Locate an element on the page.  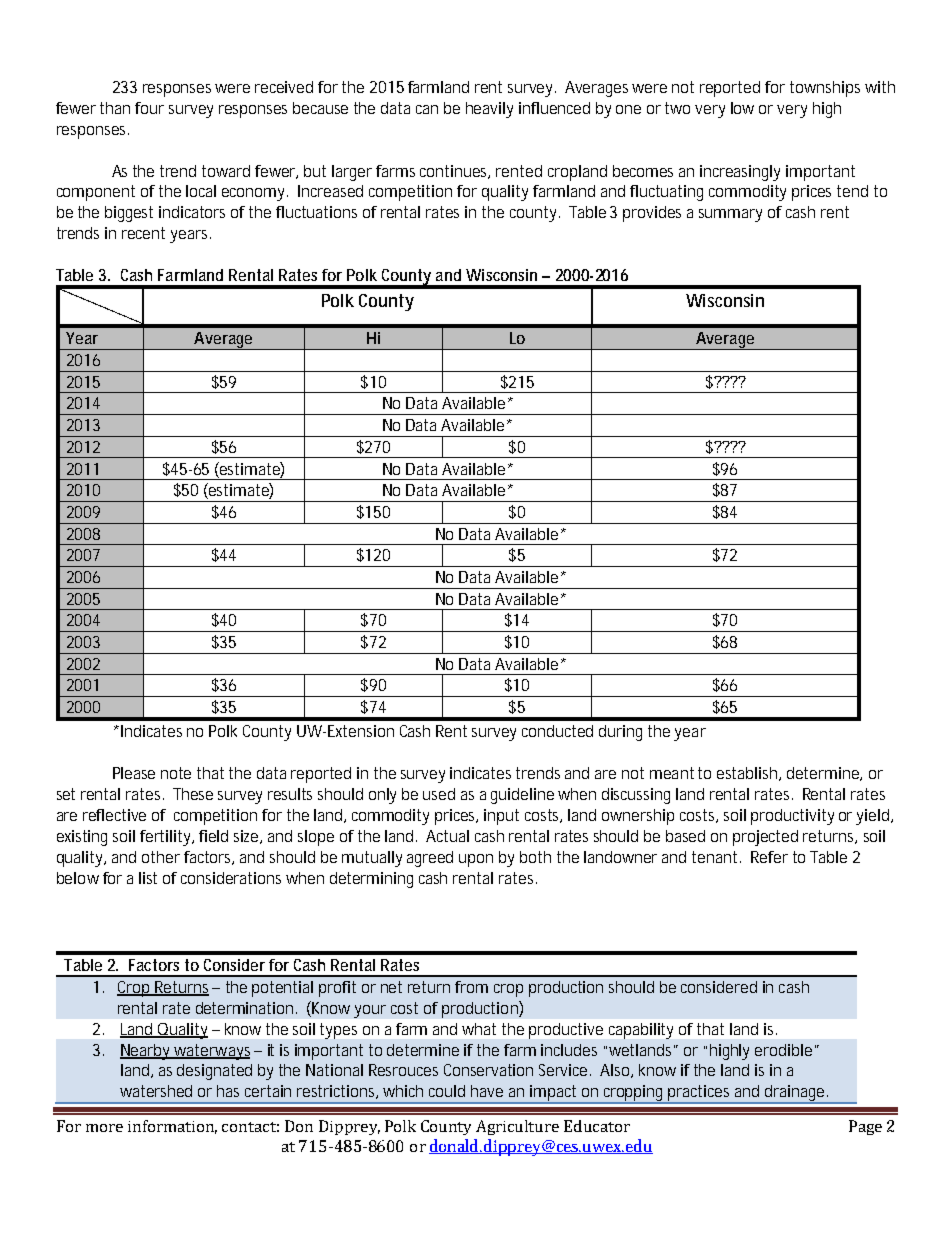
note is located at coordinates (176, 773).
